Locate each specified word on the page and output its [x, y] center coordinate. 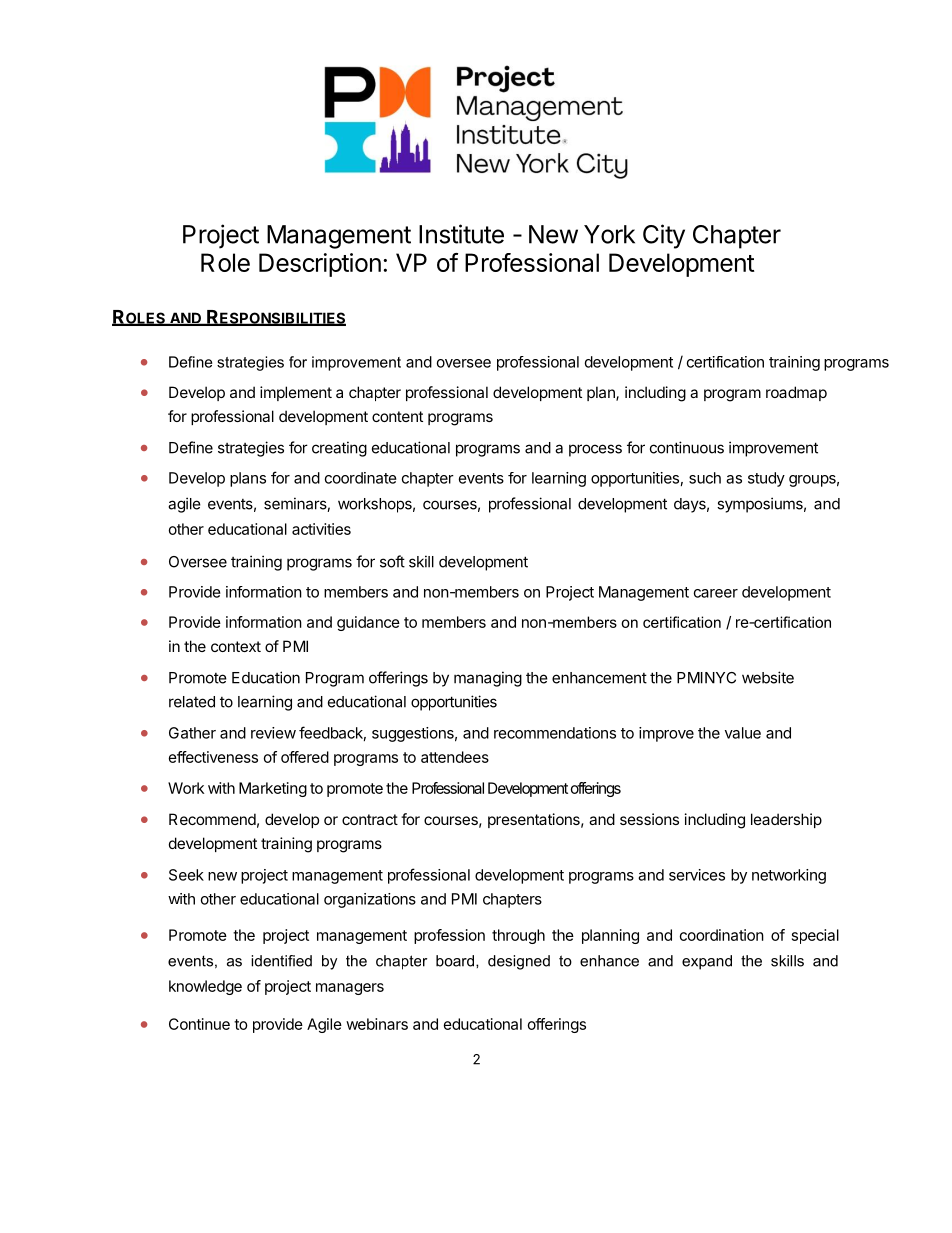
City [664, 236]
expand [707, 962]
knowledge [205, 987]
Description [320, 265]
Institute [461, 234]
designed [519, 962]
